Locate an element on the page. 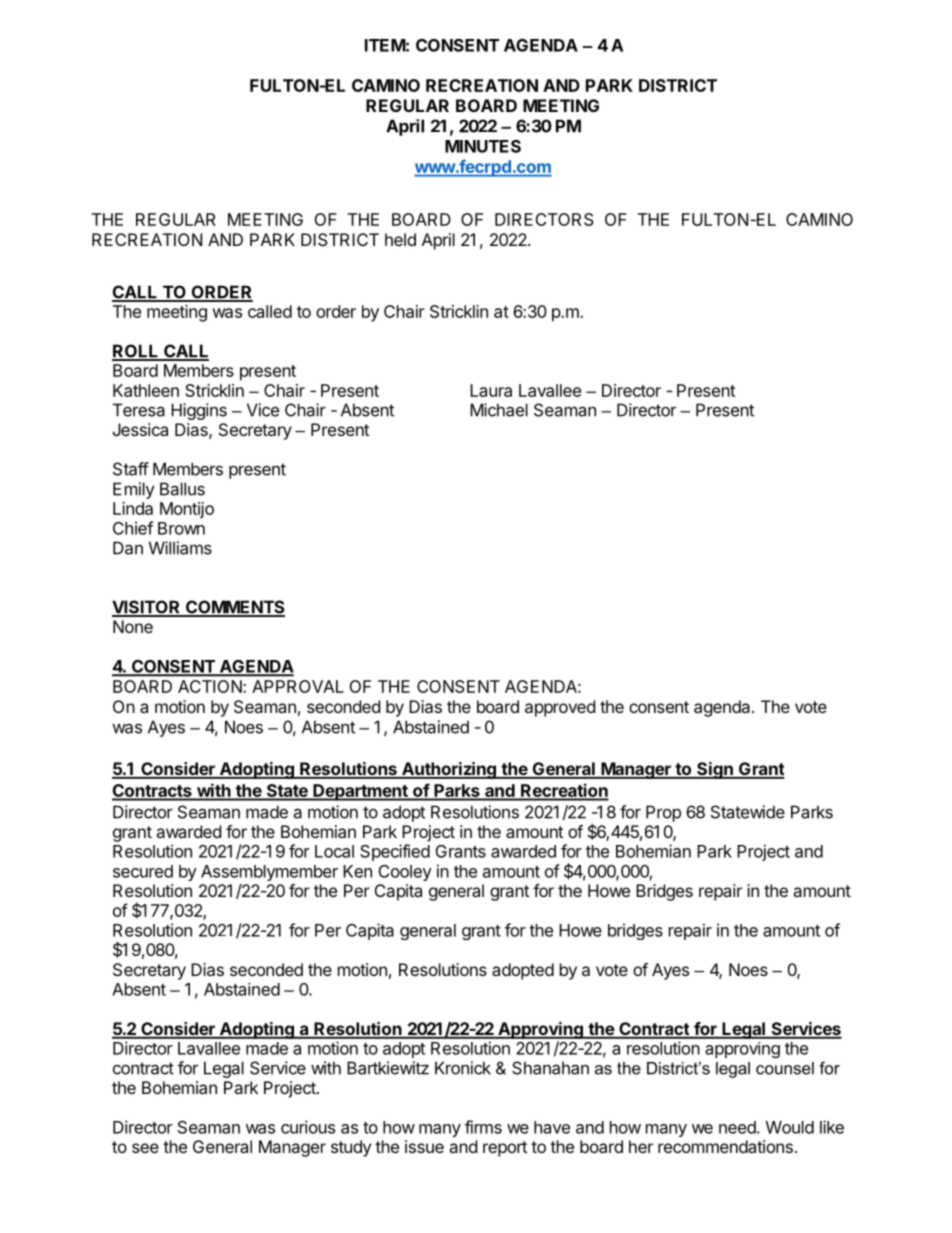  Williams is located at coordinates (180, 548).
